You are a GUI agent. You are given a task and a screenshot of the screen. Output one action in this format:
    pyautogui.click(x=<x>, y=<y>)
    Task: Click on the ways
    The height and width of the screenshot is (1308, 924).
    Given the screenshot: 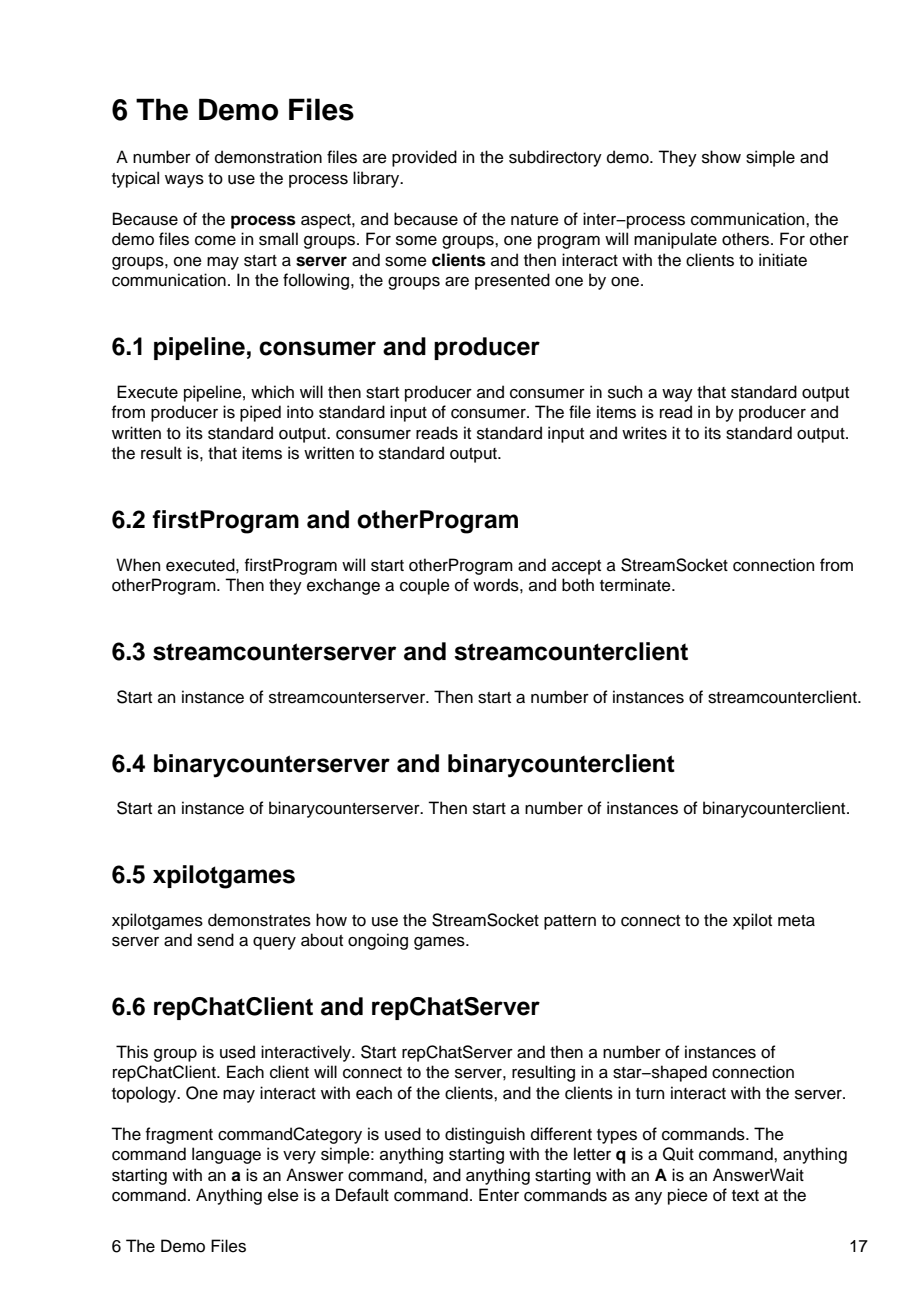 What is the action you would take?
    pyautogui.click(x=184, y=181)
